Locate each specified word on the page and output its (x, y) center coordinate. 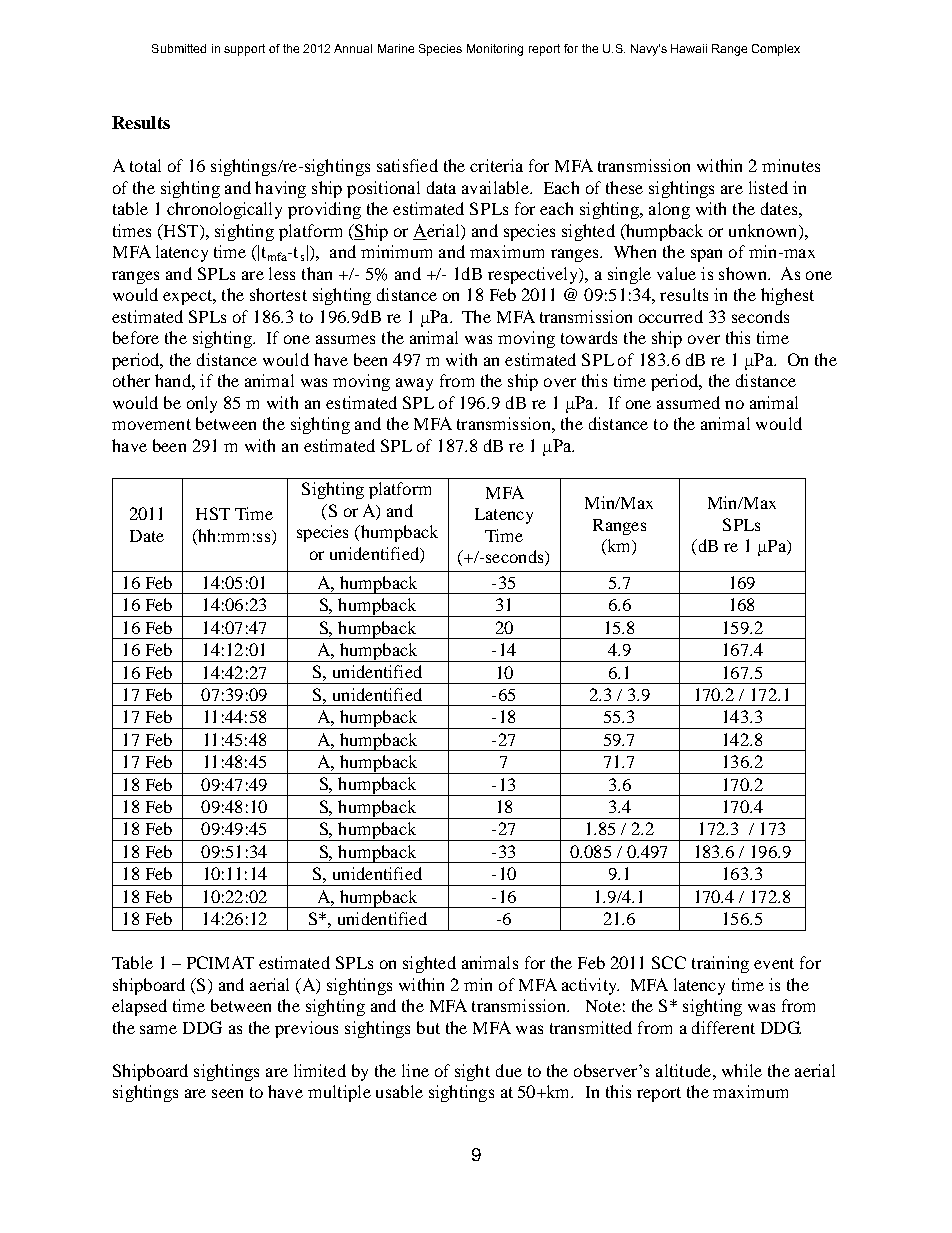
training (720, 964)
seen (227, 1093)
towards (589, 337)
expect (189, 297)
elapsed (139, 1007)
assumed (688, 402)
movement (151, 424)
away (414, 384)
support (244, 50)
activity (590, 986)
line (415, 1070)
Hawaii (689, 48)
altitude (685, 1070)
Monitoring (495, 50)
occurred (671, 316)
